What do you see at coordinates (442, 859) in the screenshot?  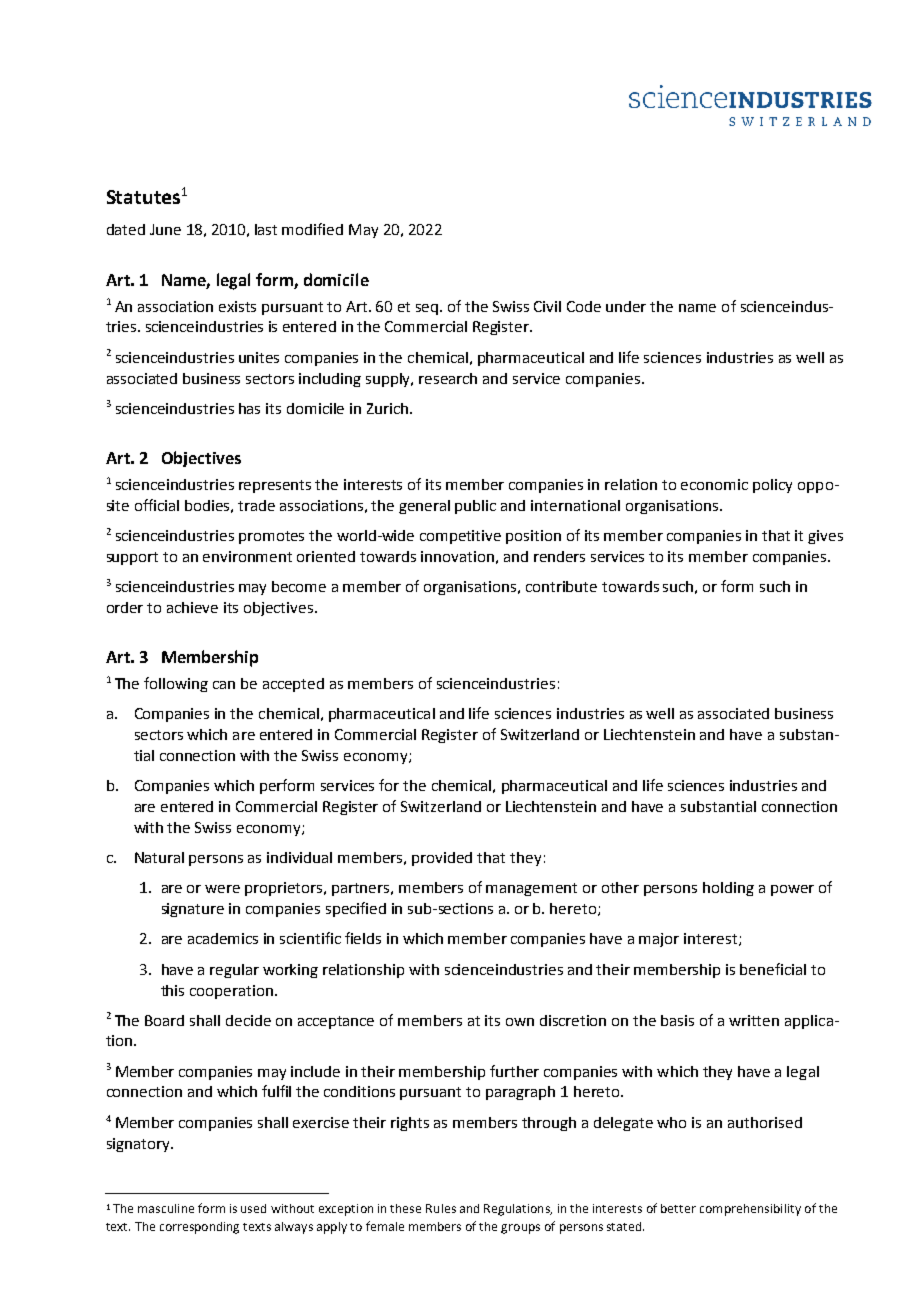 I see `provided` at bounding box center [442, 859].
